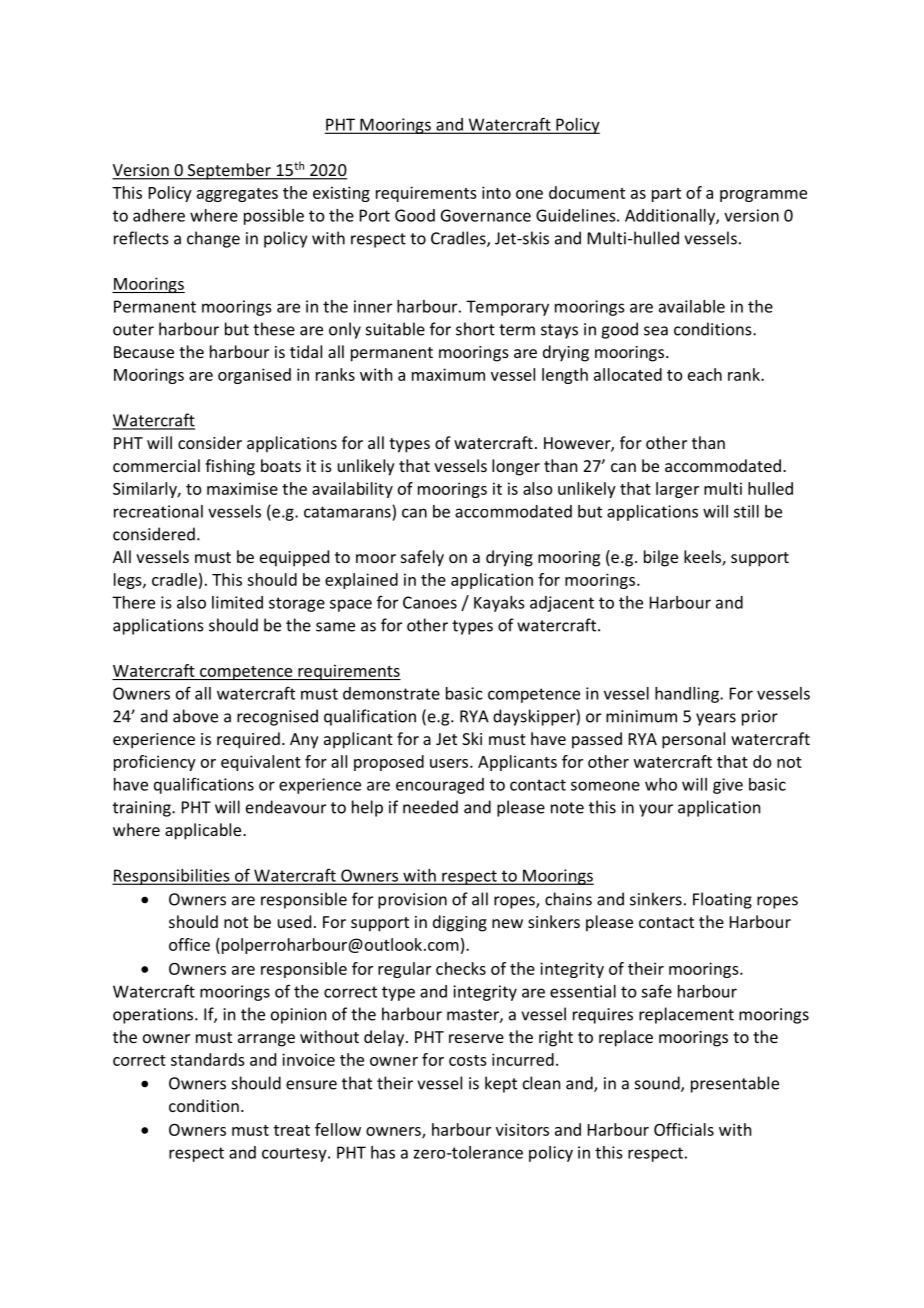 The image size is (924, 1308). What do you see at coordinates (248, 740) in the screenshot?
I see `required` at bounding box center [248, 740].
